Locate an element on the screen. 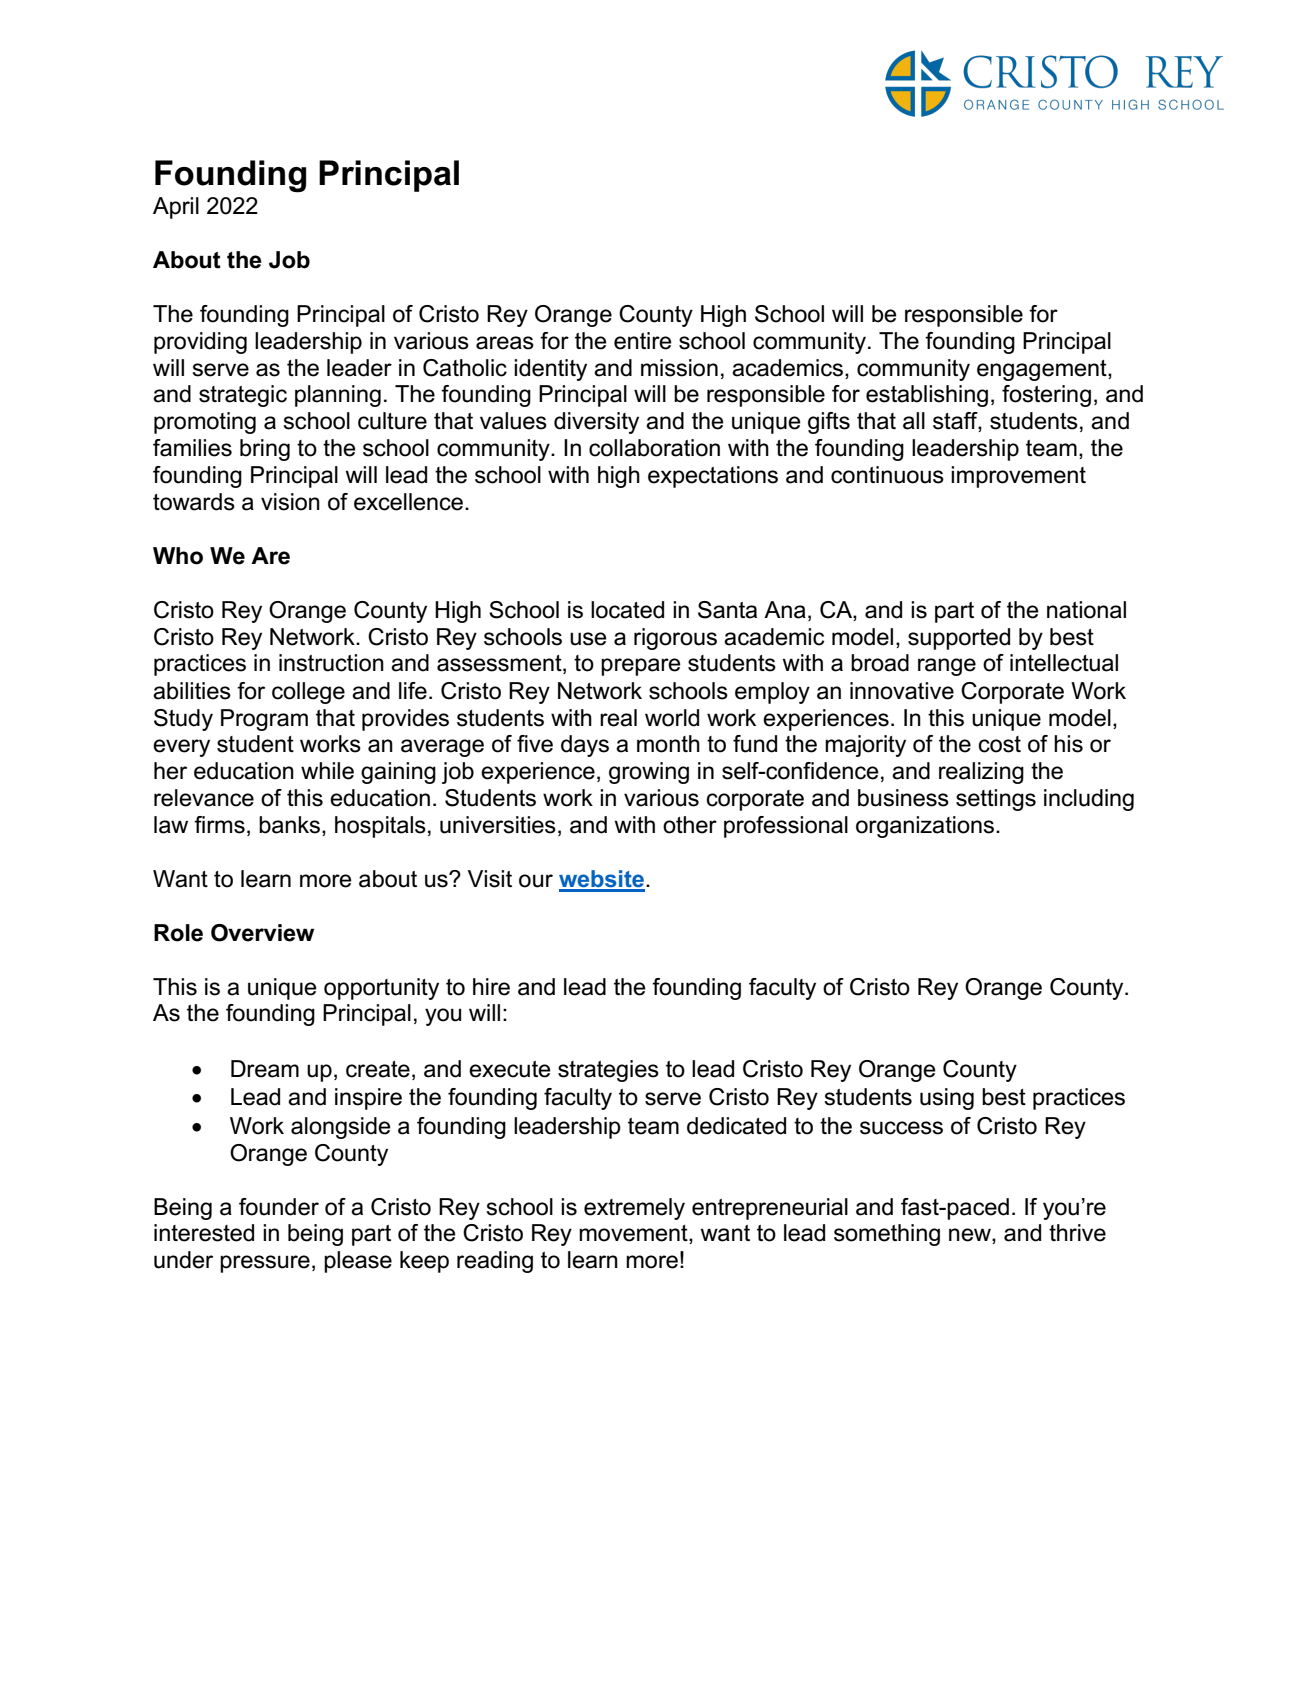 Image resolution: width=1302 pixels, height=1685 pixels. pressure is located at coordinates (265, 1264).
